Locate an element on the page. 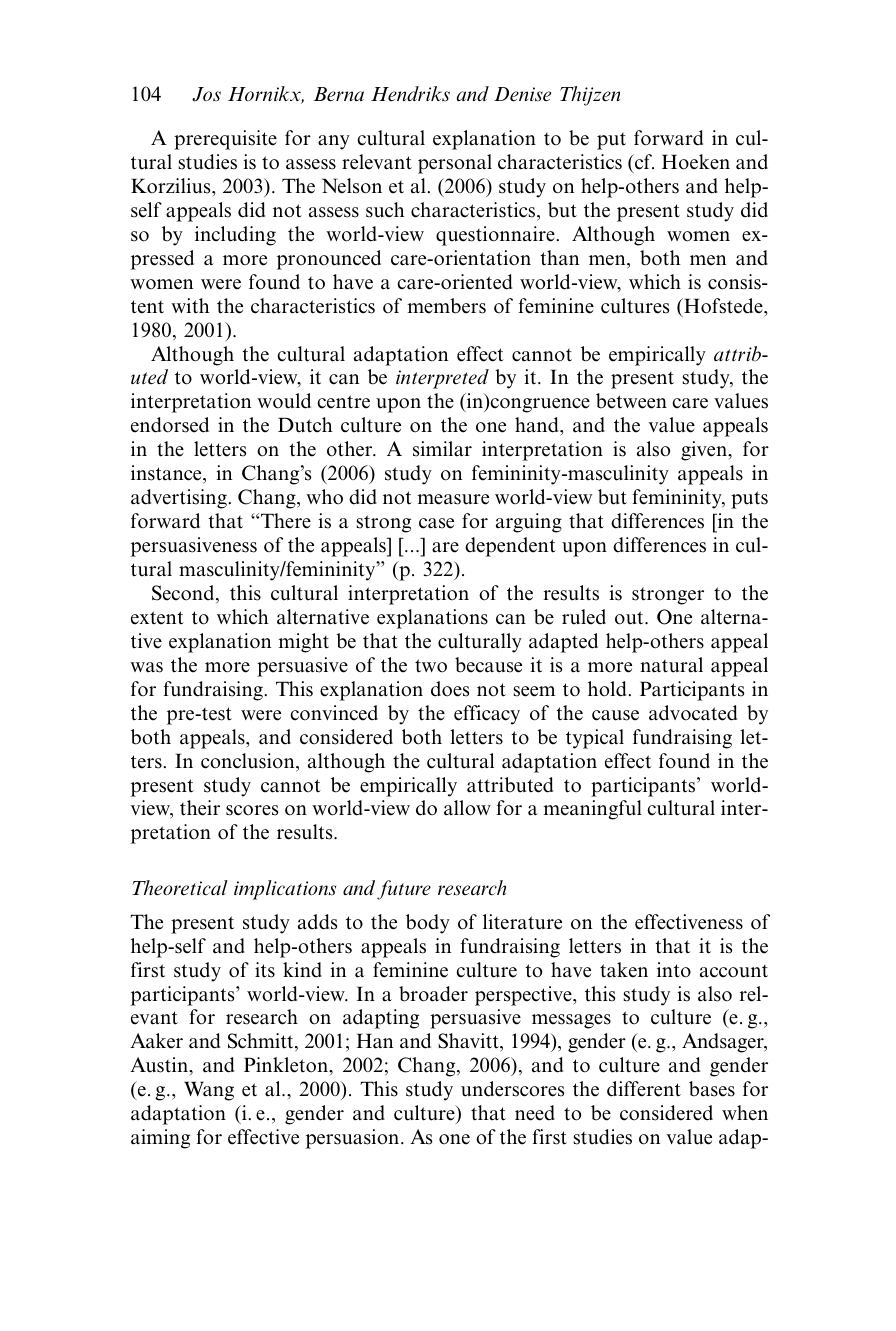 This image has width=896, height=1331. advocated is located at coordinates (693, 713).
